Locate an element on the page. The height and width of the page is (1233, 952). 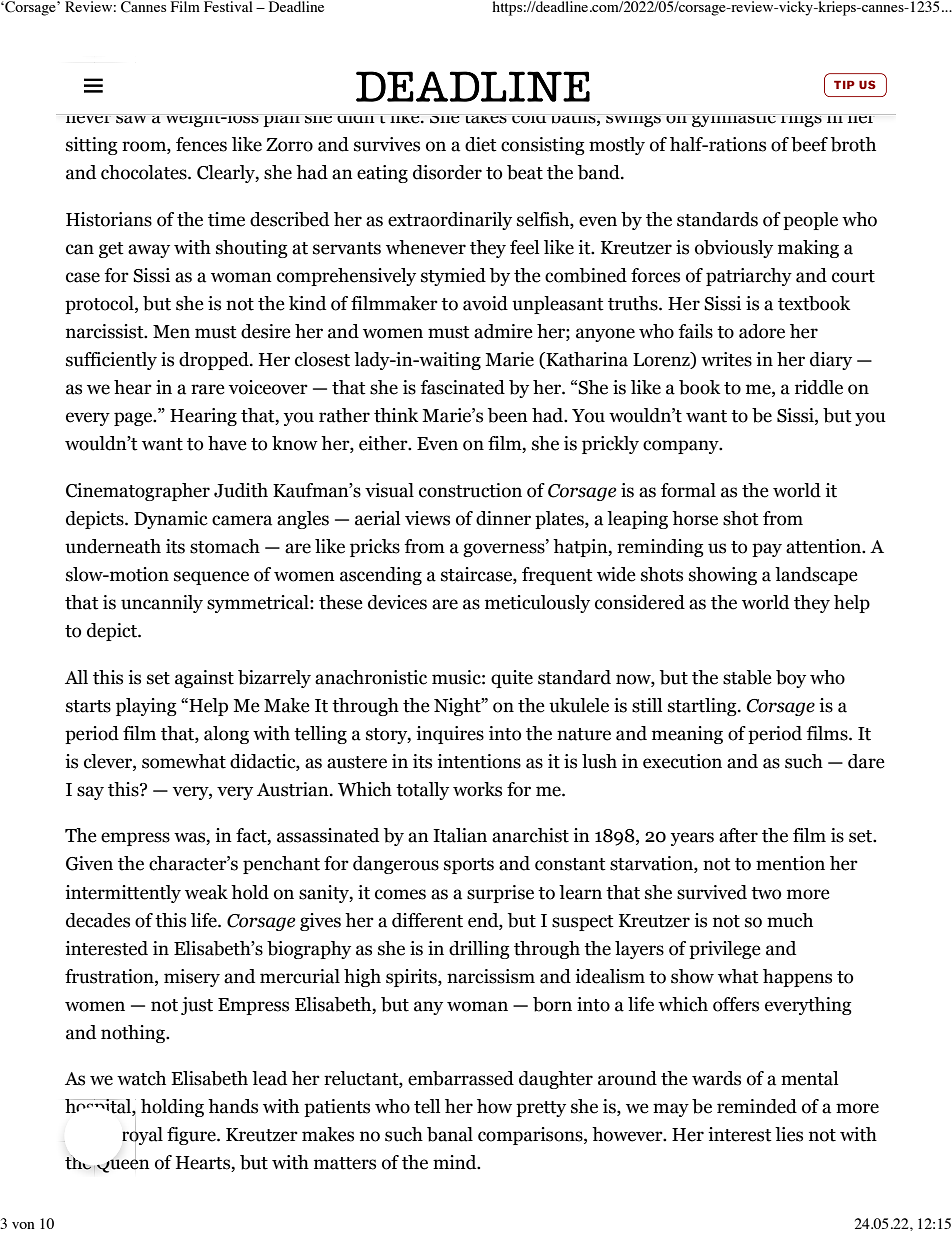
riddle is located at coordinates (819, 387).
